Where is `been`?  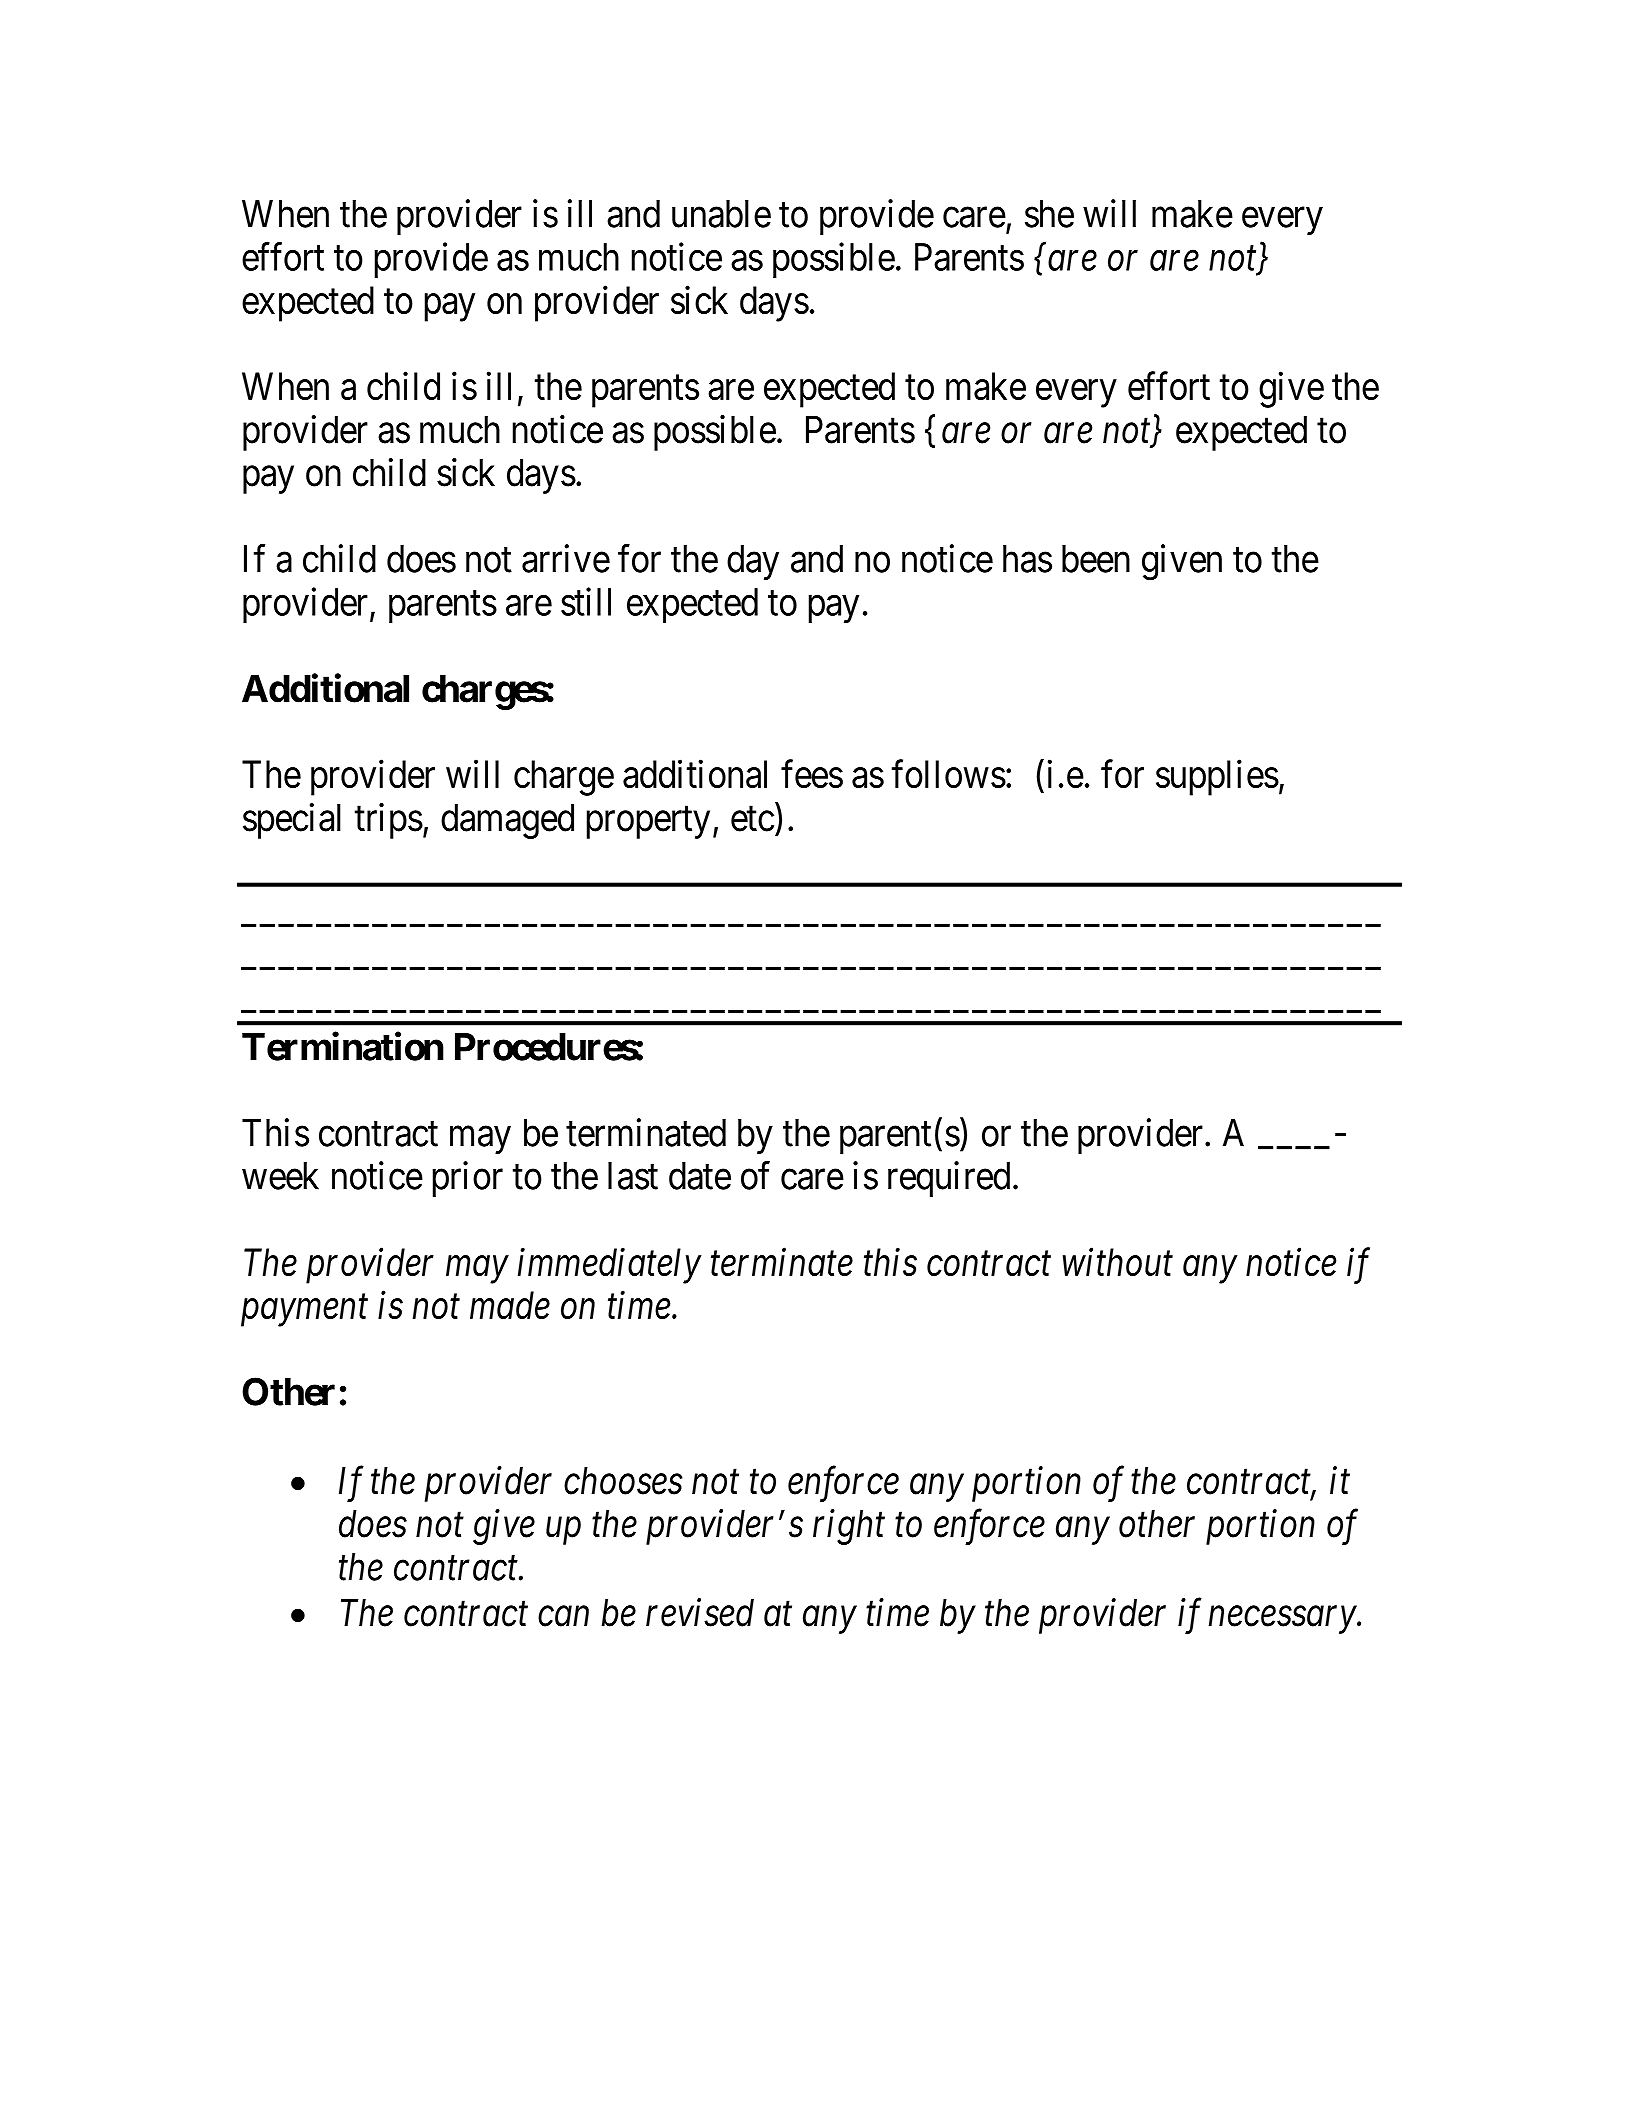
been is located at coordinates (1096, 559).
